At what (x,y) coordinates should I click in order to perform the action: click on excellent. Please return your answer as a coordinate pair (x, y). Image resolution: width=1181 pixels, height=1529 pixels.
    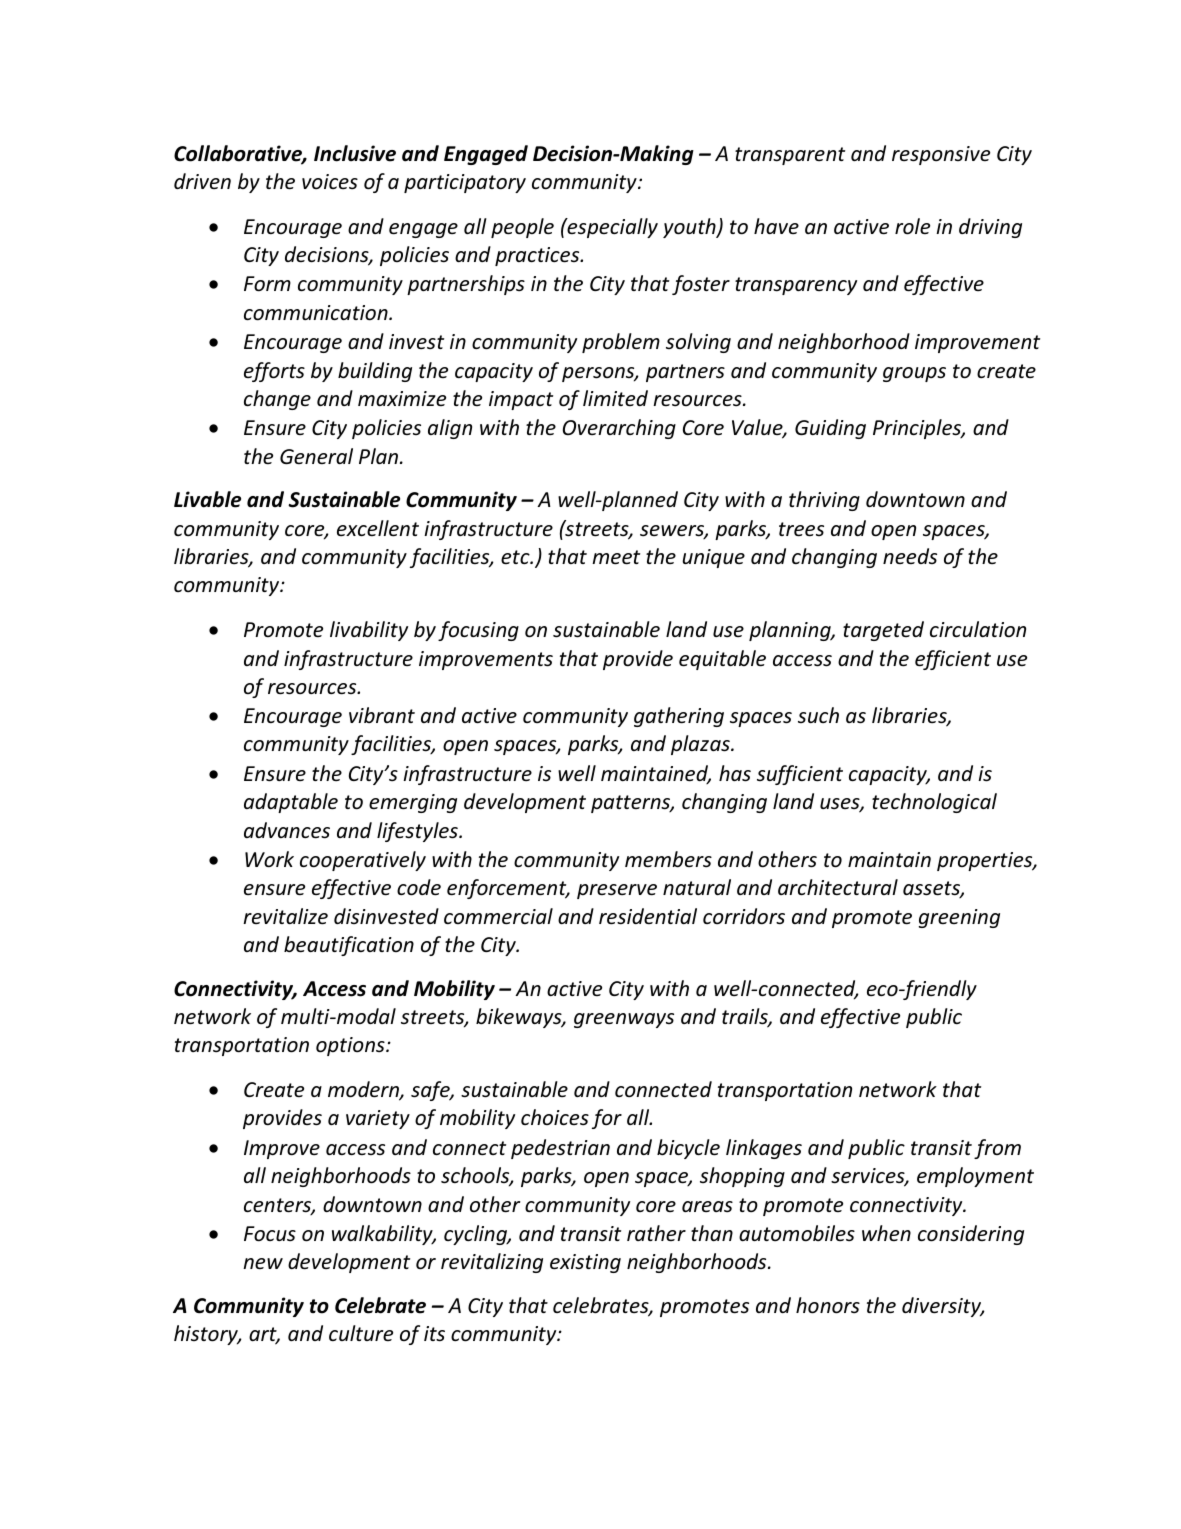
    Looking at the image, I should click on (378, 528).
